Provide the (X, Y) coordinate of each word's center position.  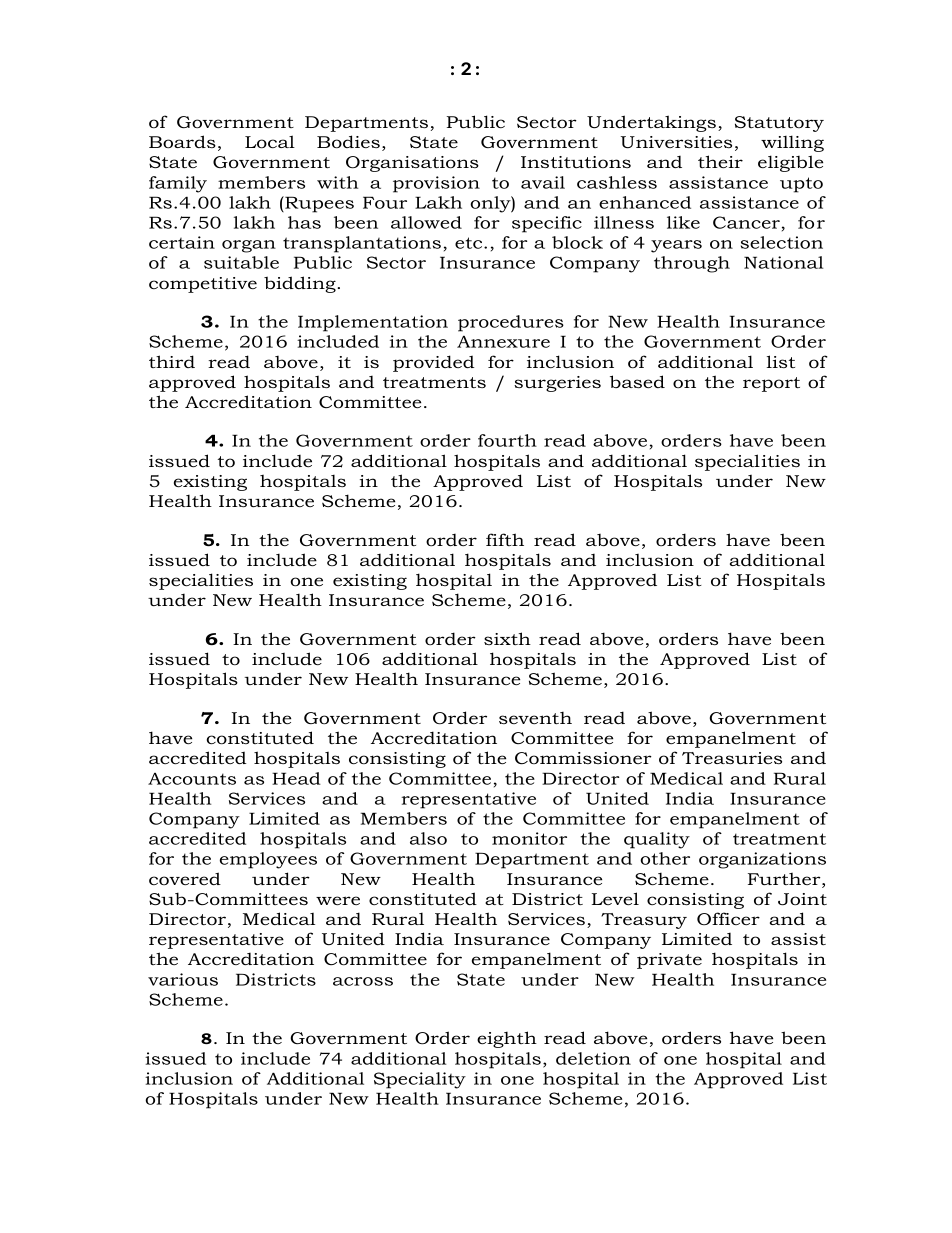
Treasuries (732, 758)
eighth (507, 1039)
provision (436, 184)
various (183, 979)
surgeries (557, 384)
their (720, 161)
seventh (535, 717)
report (771, 384)
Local (270, 141)
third (172, 361)
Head (296, 778)
